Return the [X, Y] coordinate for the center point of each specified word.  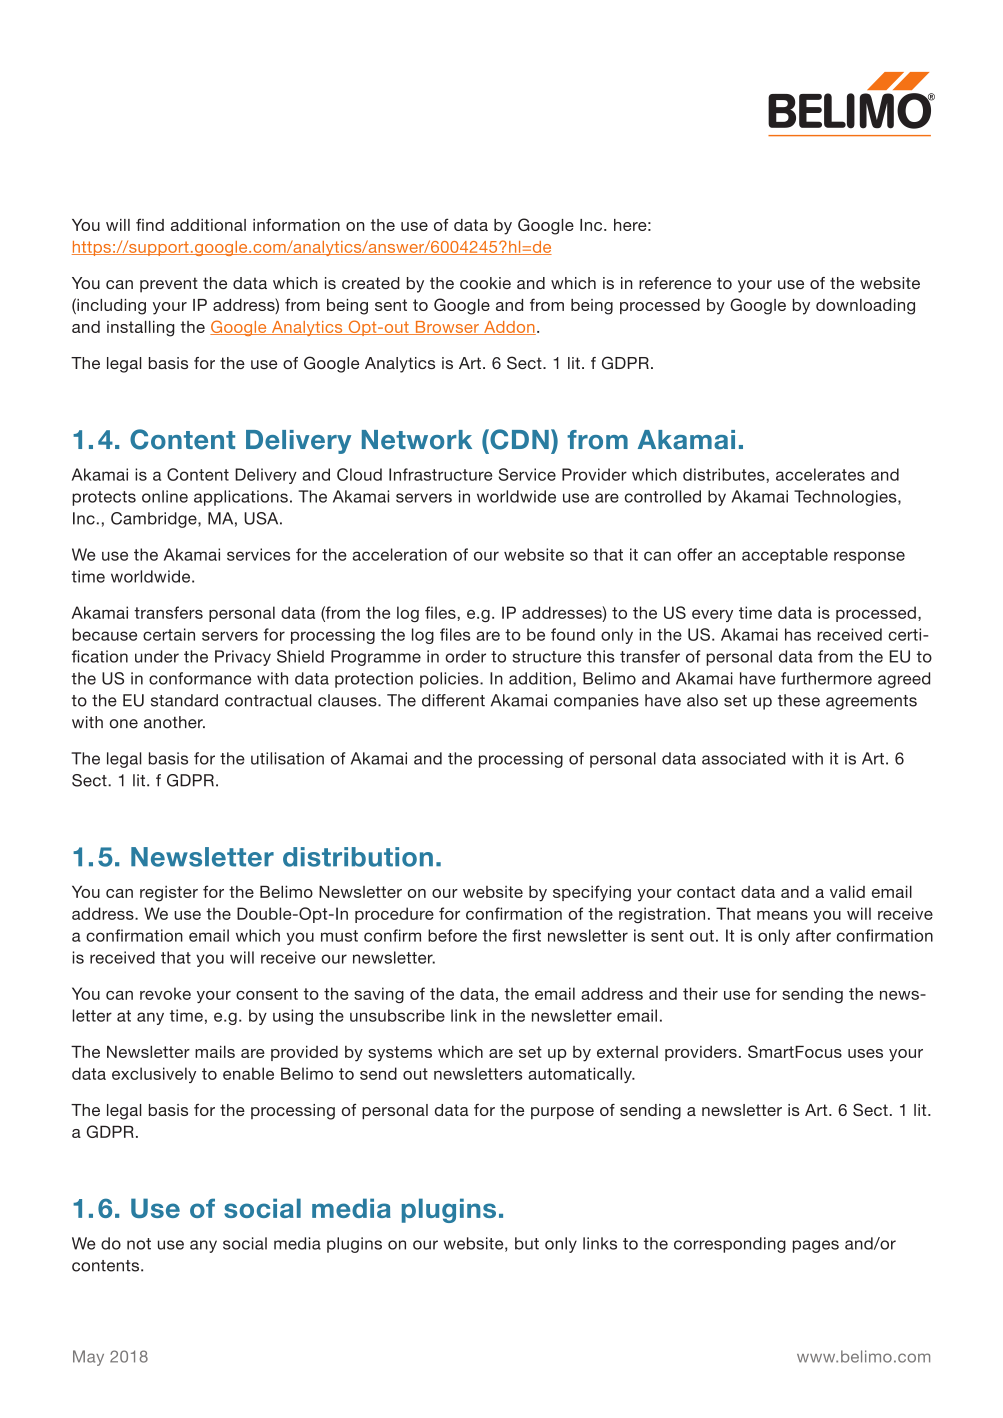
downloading [865, 307]
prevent [169, 285]
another [174, 722]
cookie [485, 283]
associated [744, 758]
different [453, 700]
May [88, 1358]
